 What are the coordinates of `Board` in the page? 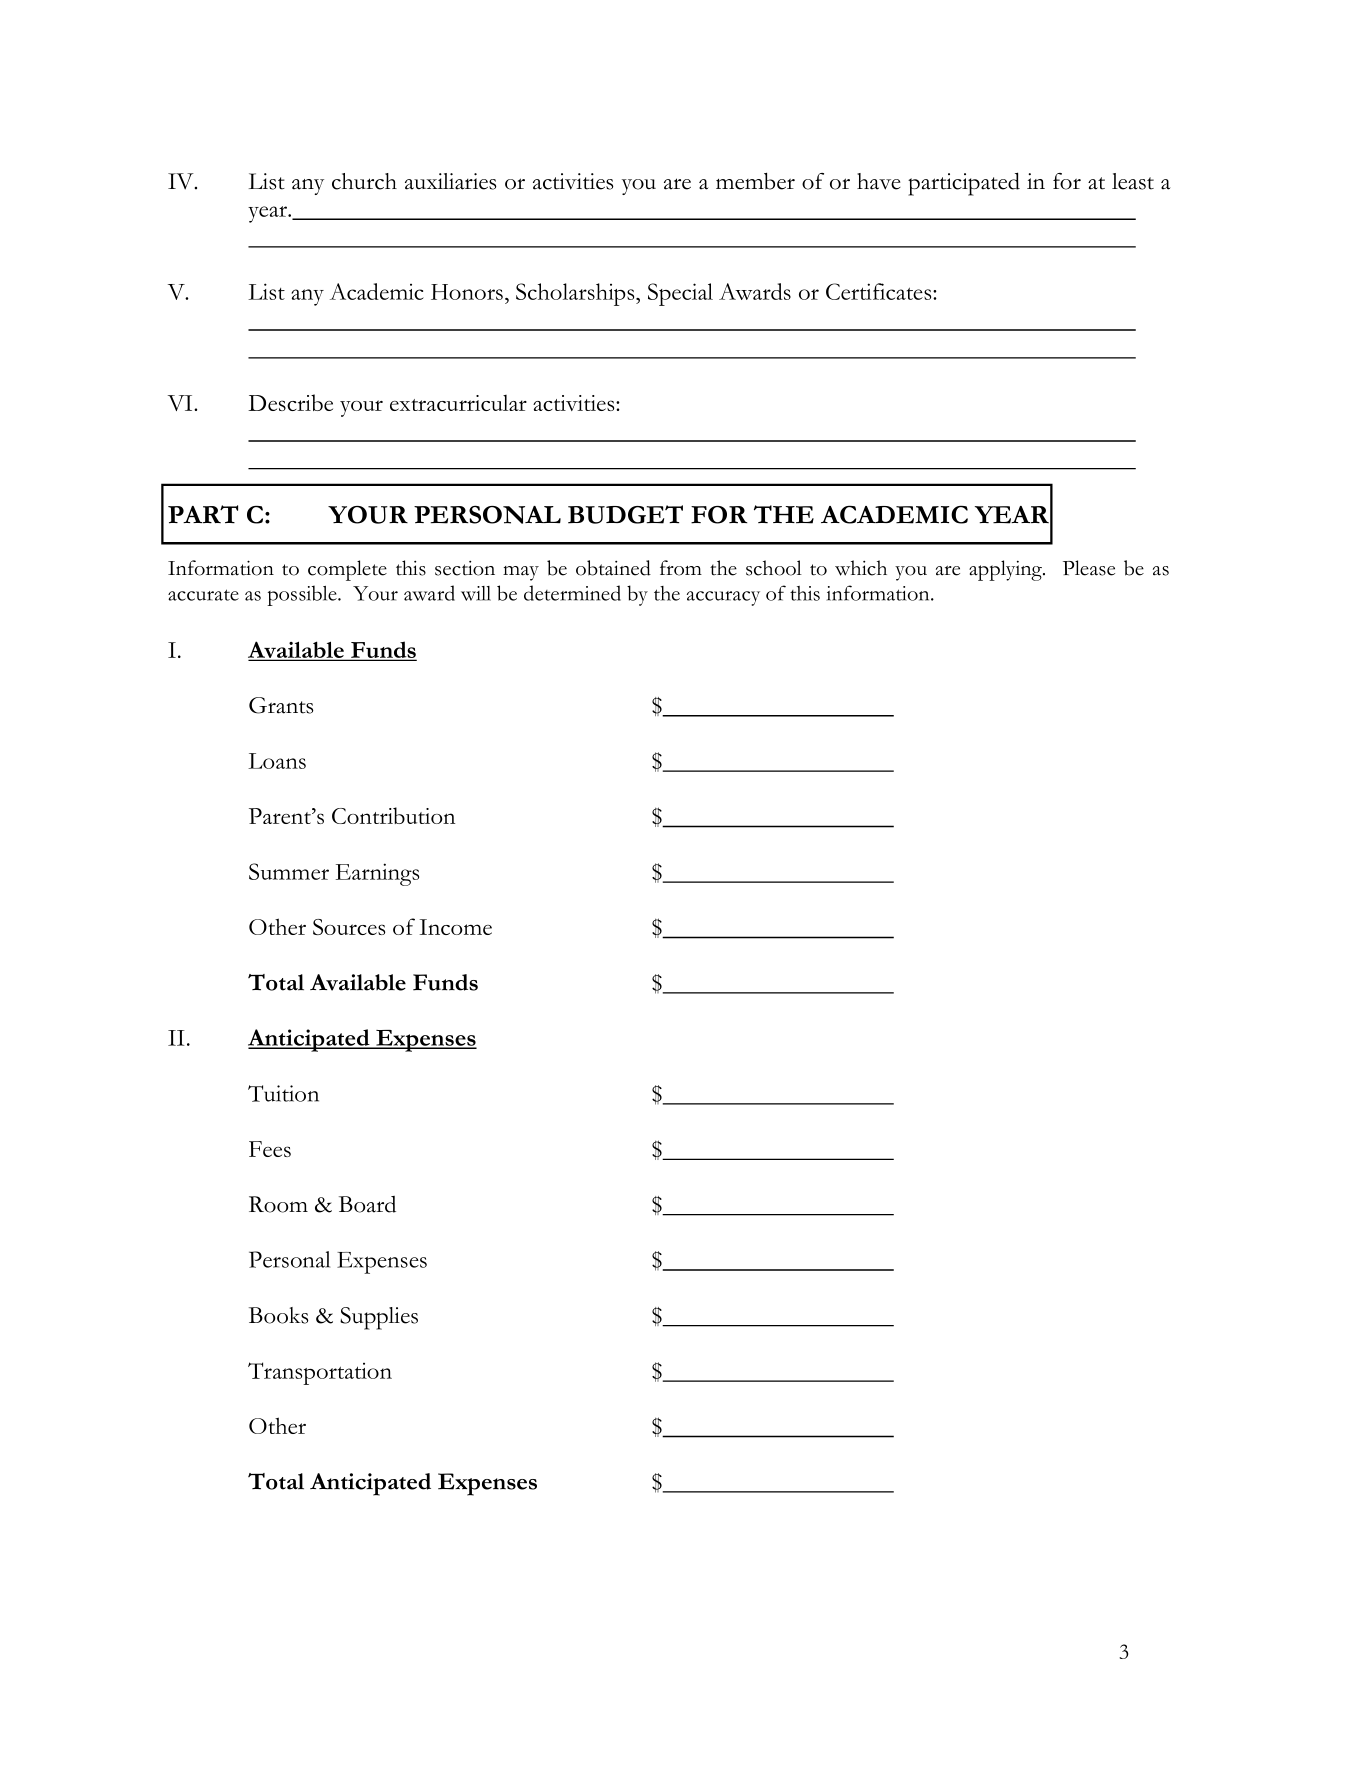 It's located at (367, 1204).
